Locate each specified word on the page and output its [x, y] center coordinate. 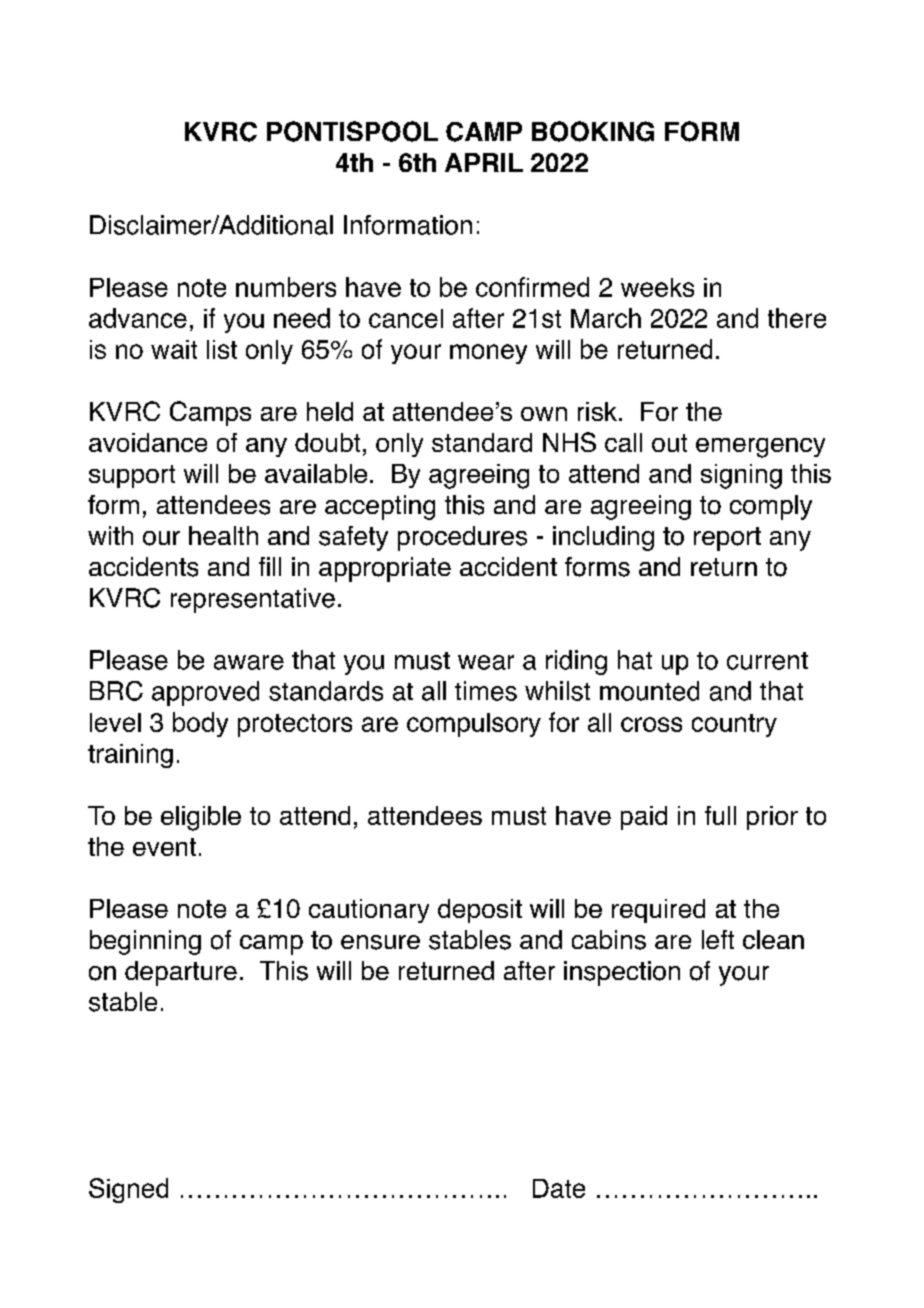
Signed [128, 1190]
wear [486, 662]
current [767, 661]
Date [559, 1188]
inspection [622, 973]
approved [205, 693]
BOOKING [593, 131]
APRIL [484, 162]
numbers [286, 287]
